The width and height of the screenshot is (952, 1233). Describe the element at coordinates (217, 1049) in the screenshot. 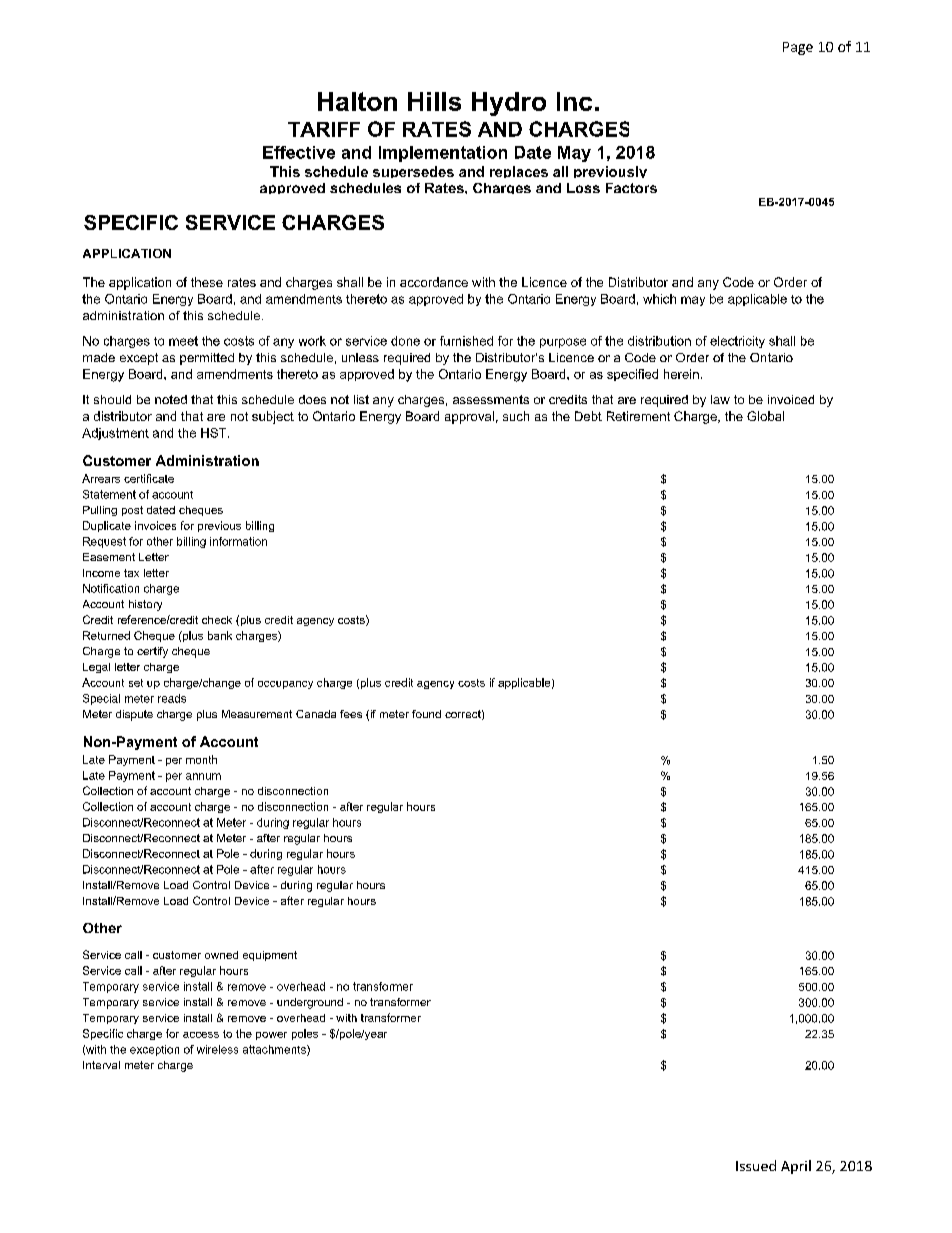

I see `wireless` at that location.
